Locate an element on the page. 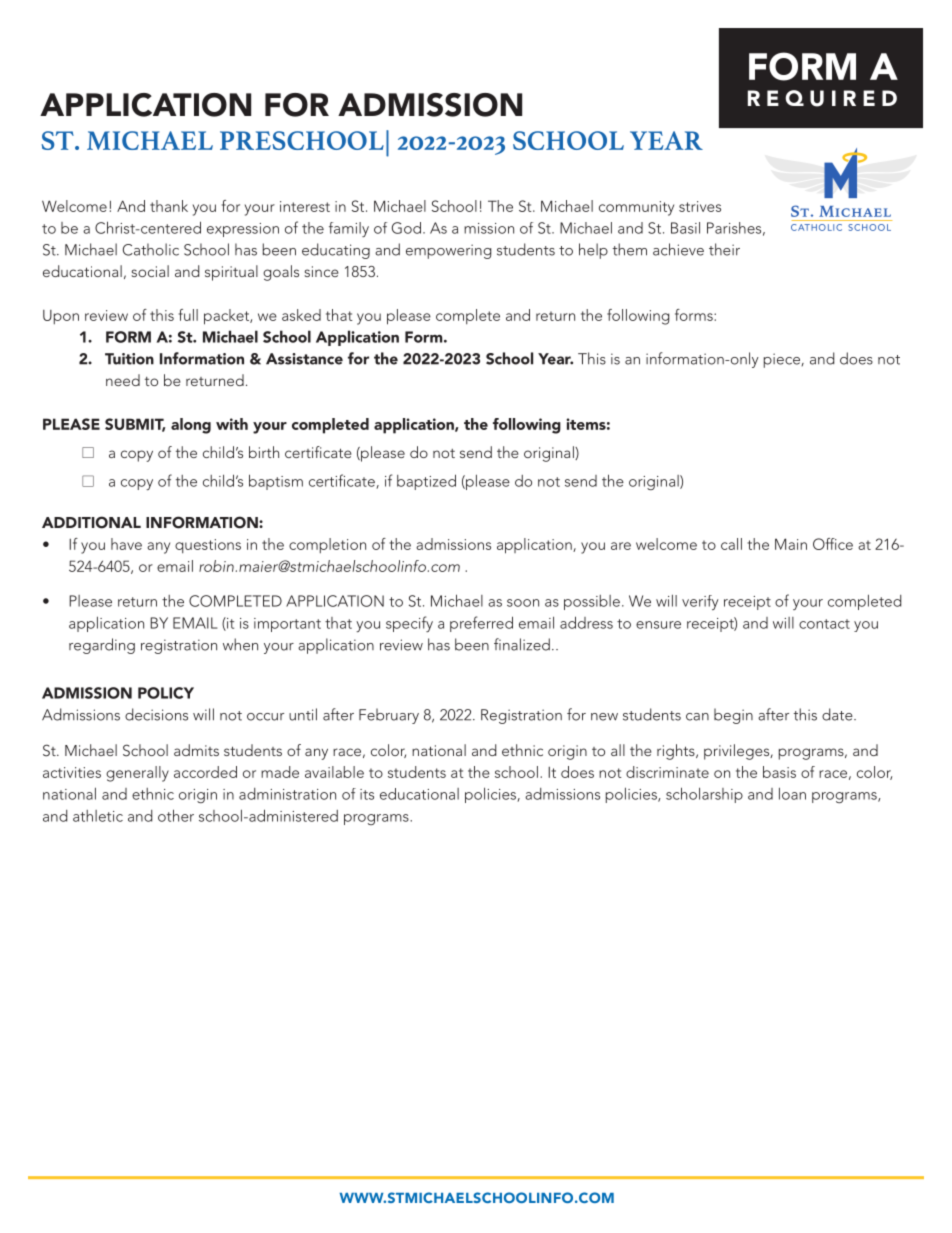 The height and width of the image is (1233, 952). REQUIRED is located at coordinates (822, 98).
